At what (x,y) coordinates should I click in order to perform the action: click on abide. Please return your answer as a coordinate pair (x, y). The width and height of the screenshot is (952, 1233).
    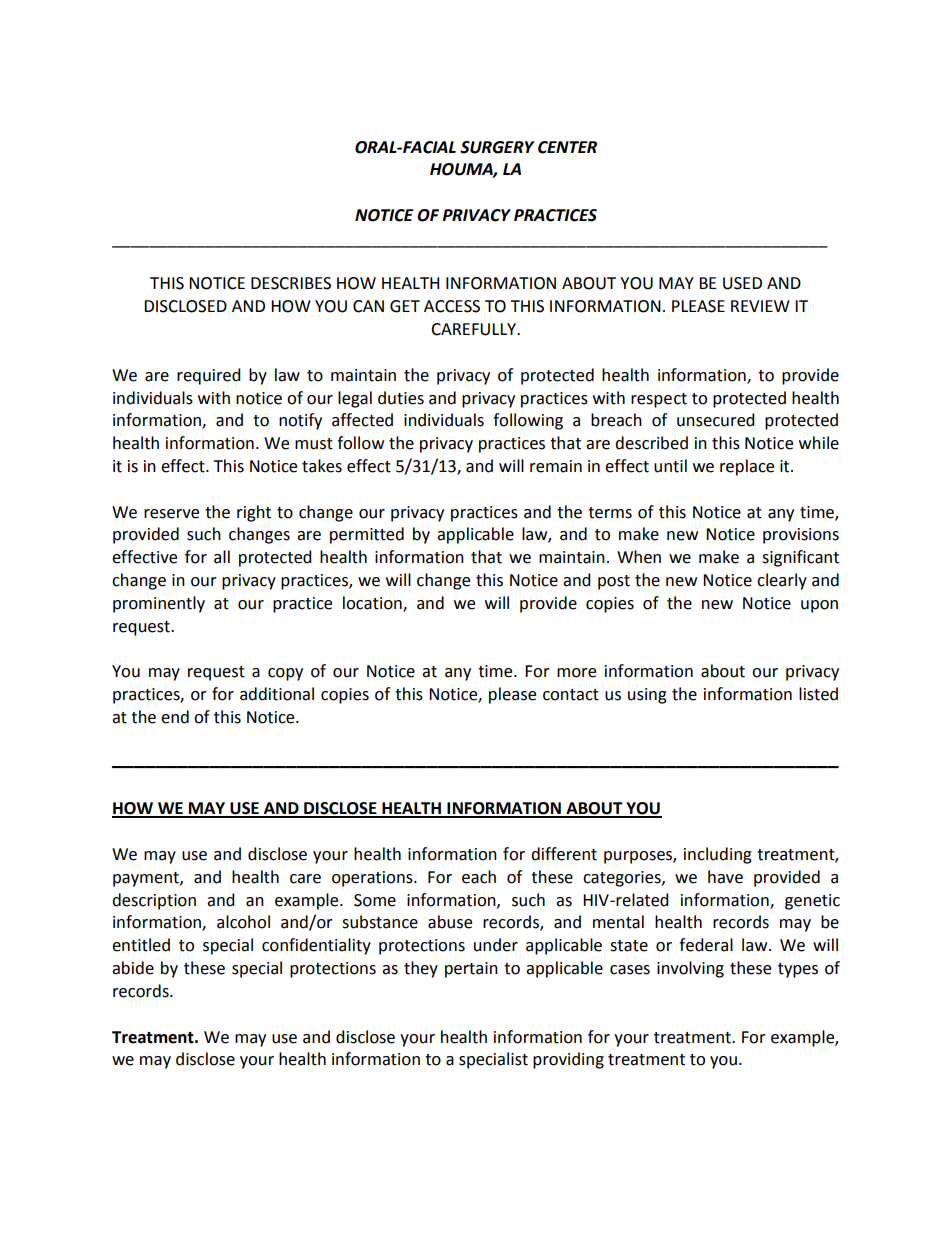
    Looking at the image, I should click on (133, 968).
